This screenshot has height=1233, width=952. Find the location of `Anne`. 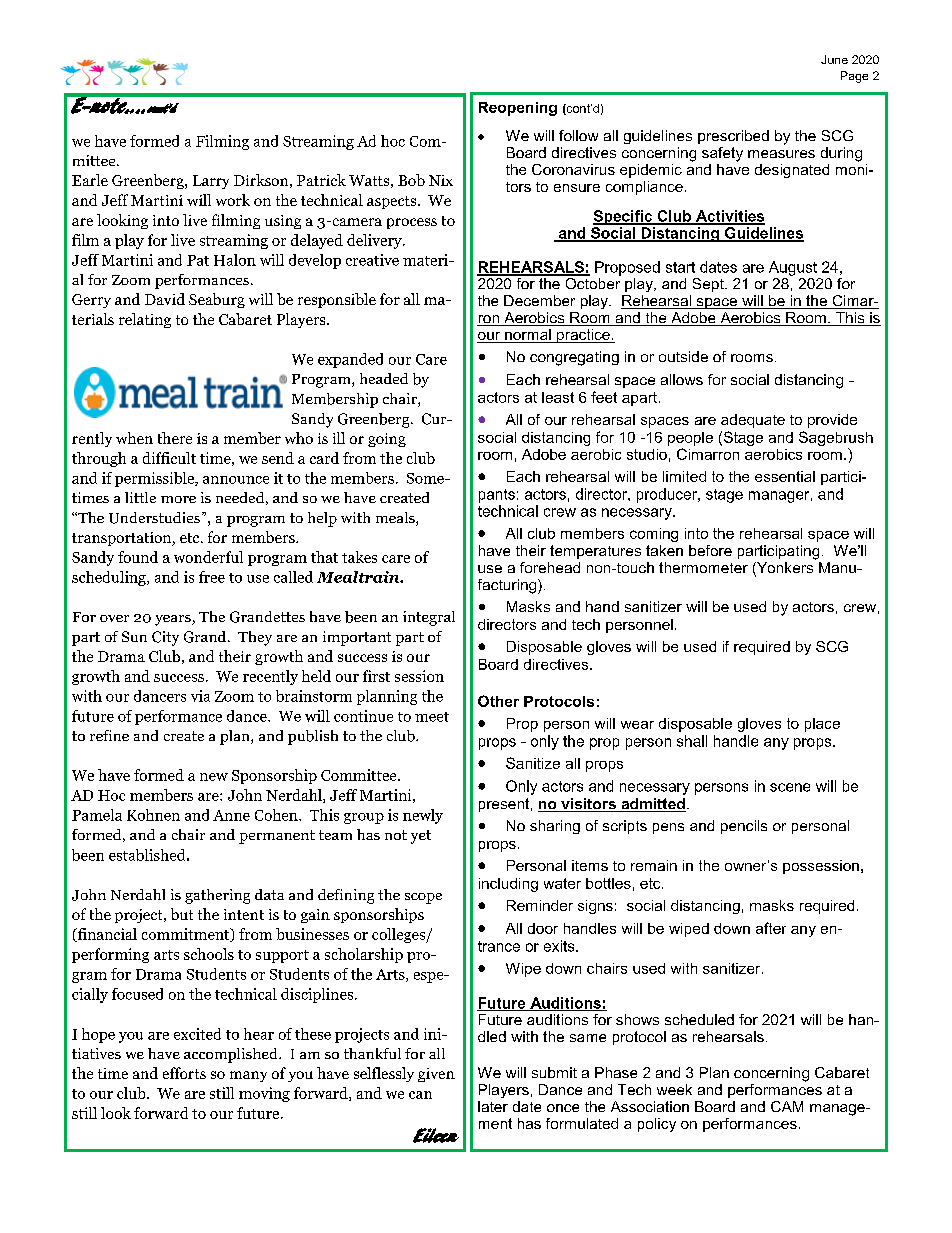

Anne is located at coordinates (231, 815).
